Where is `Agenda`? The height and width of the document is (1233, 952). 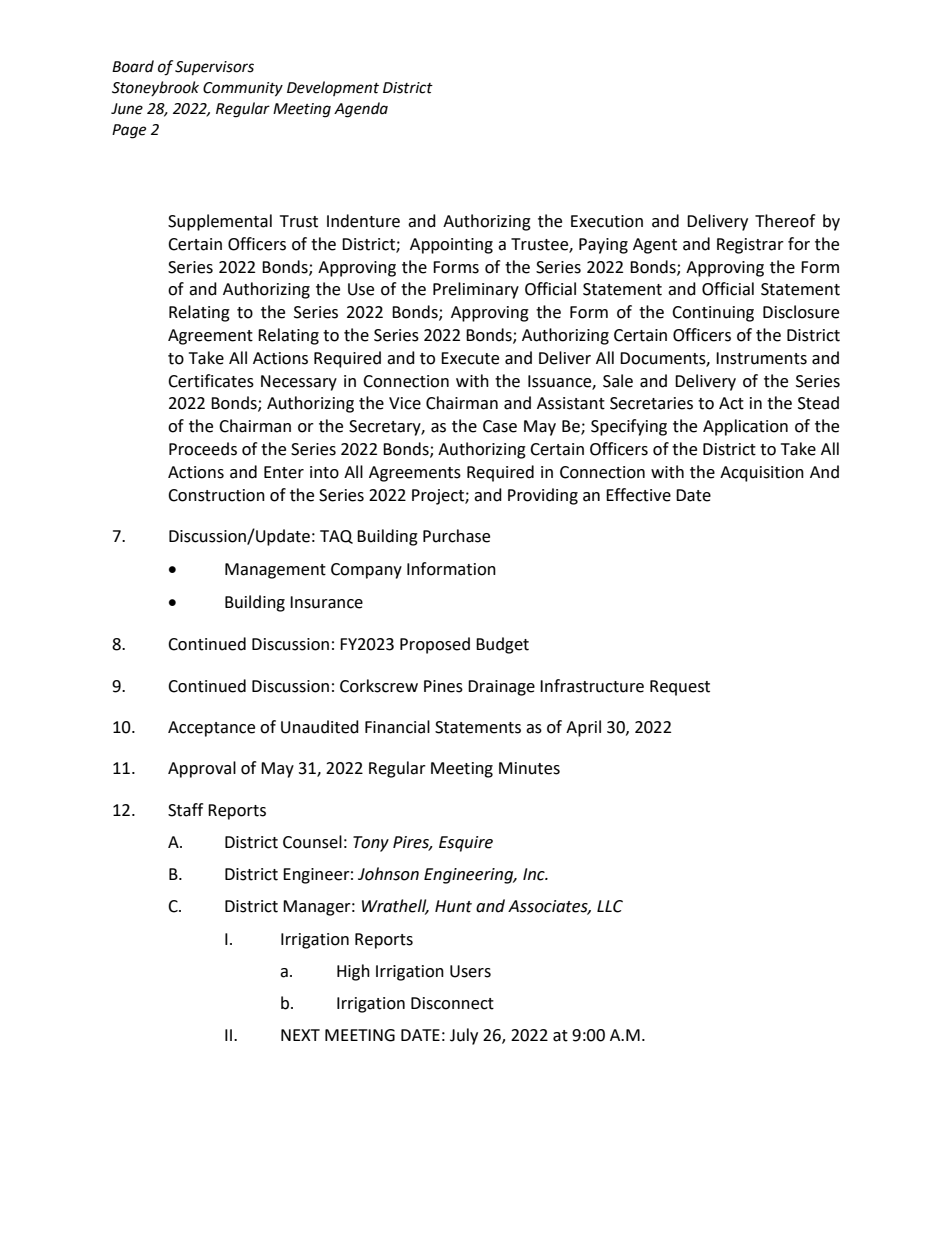 Agenda is located at coordinates (361, 110).
